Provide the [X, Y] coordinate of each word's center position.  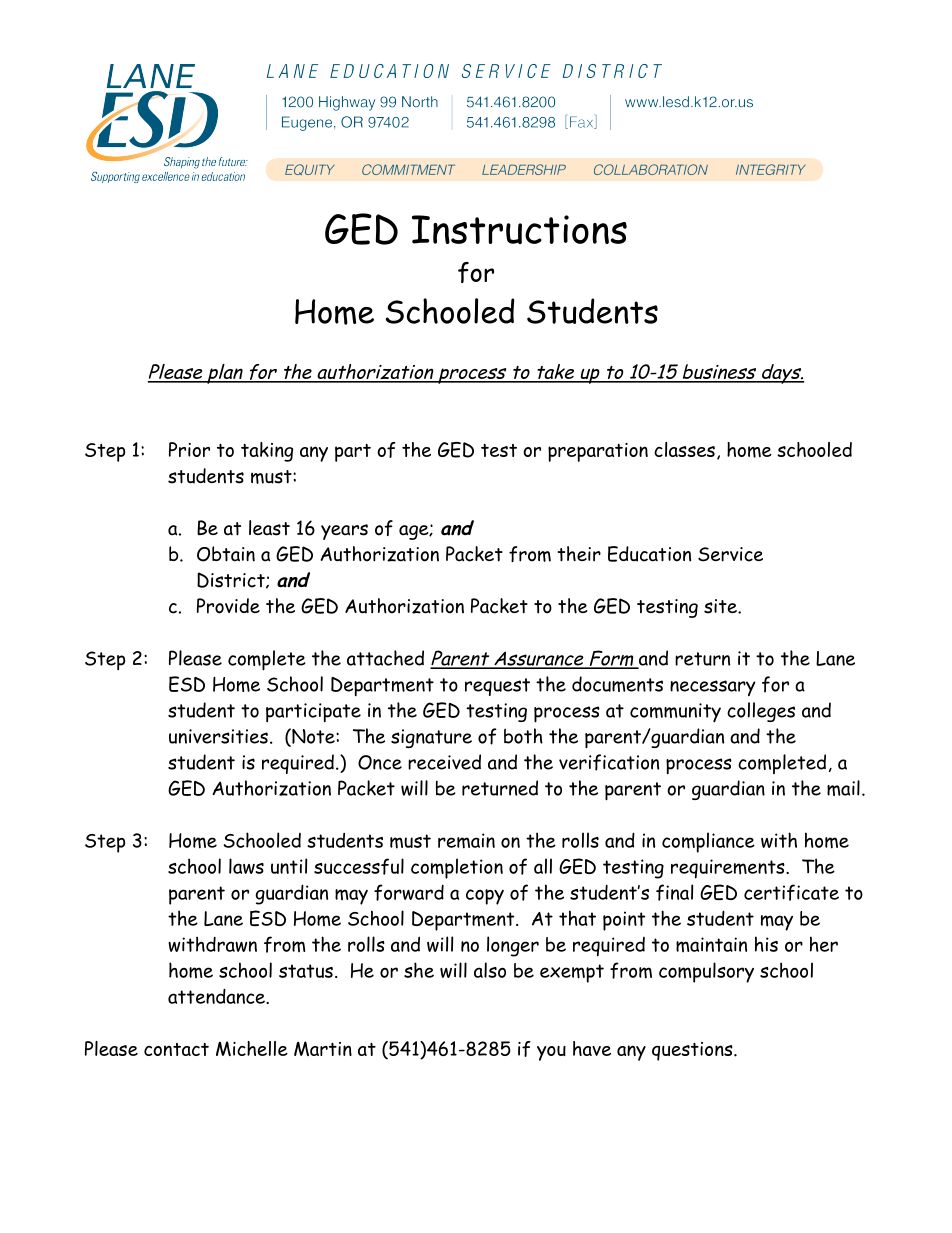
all [543, 866]
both [523, 736]
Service [730, 554]
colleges [761, 712]
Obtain [226, 554]
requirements [729, 869]
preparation [598, 452]
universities [218, 736]
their [579, 554]
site [721, 606]
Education [649, 554]
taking [267, 452]
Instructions [519, 229]
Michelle [252, 1048]
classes [684, 449]
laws [246, 866]
